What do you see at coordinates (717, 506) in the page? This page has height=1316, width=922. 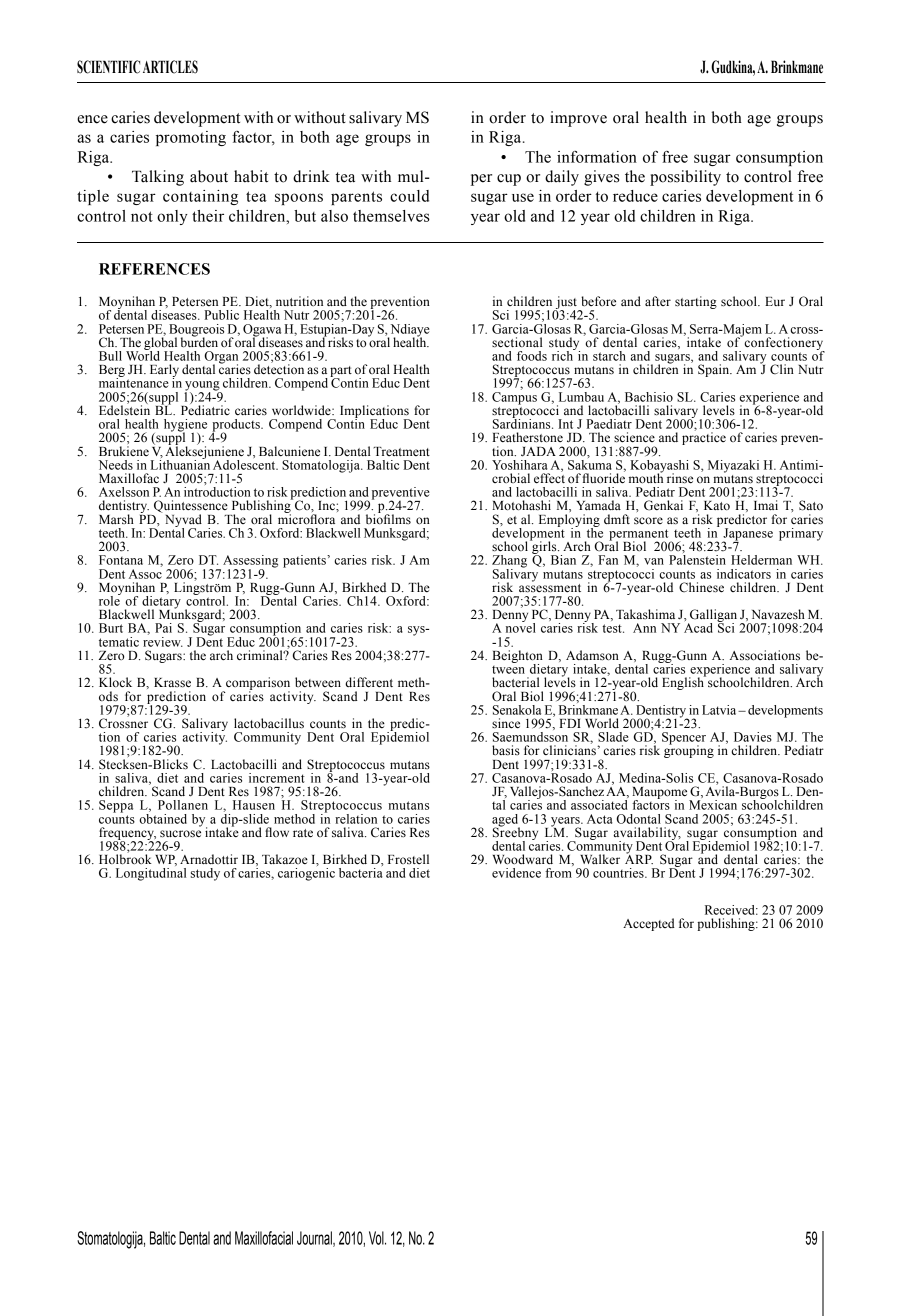 I see `Kato` at bounding box center [717, 506].
